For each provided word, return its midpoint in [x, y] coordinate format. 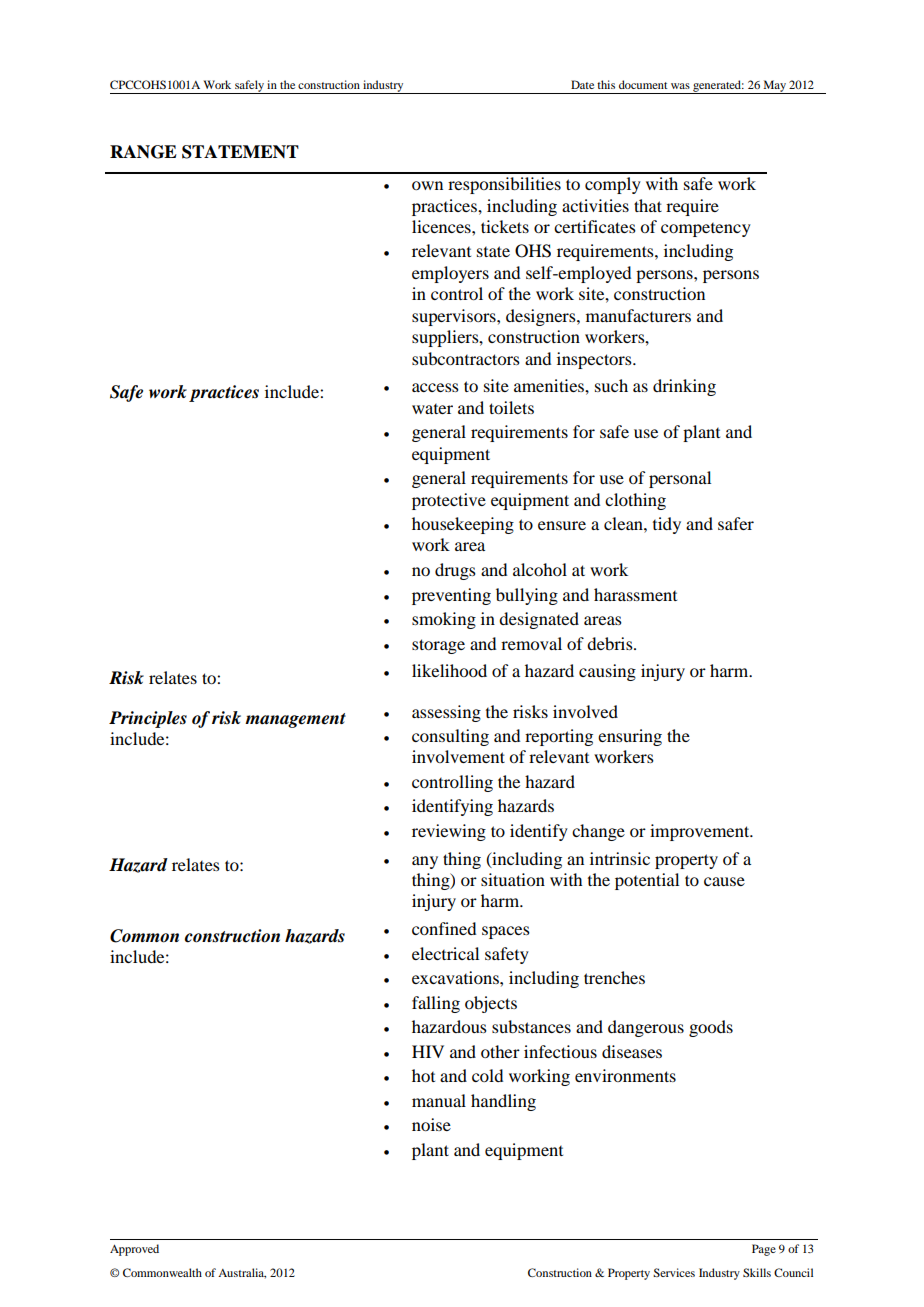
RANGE [143, 152]
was [680, 86]
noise [431, 1124]
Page [764, 1250]
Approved [134, 1250]
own [427, 185]
